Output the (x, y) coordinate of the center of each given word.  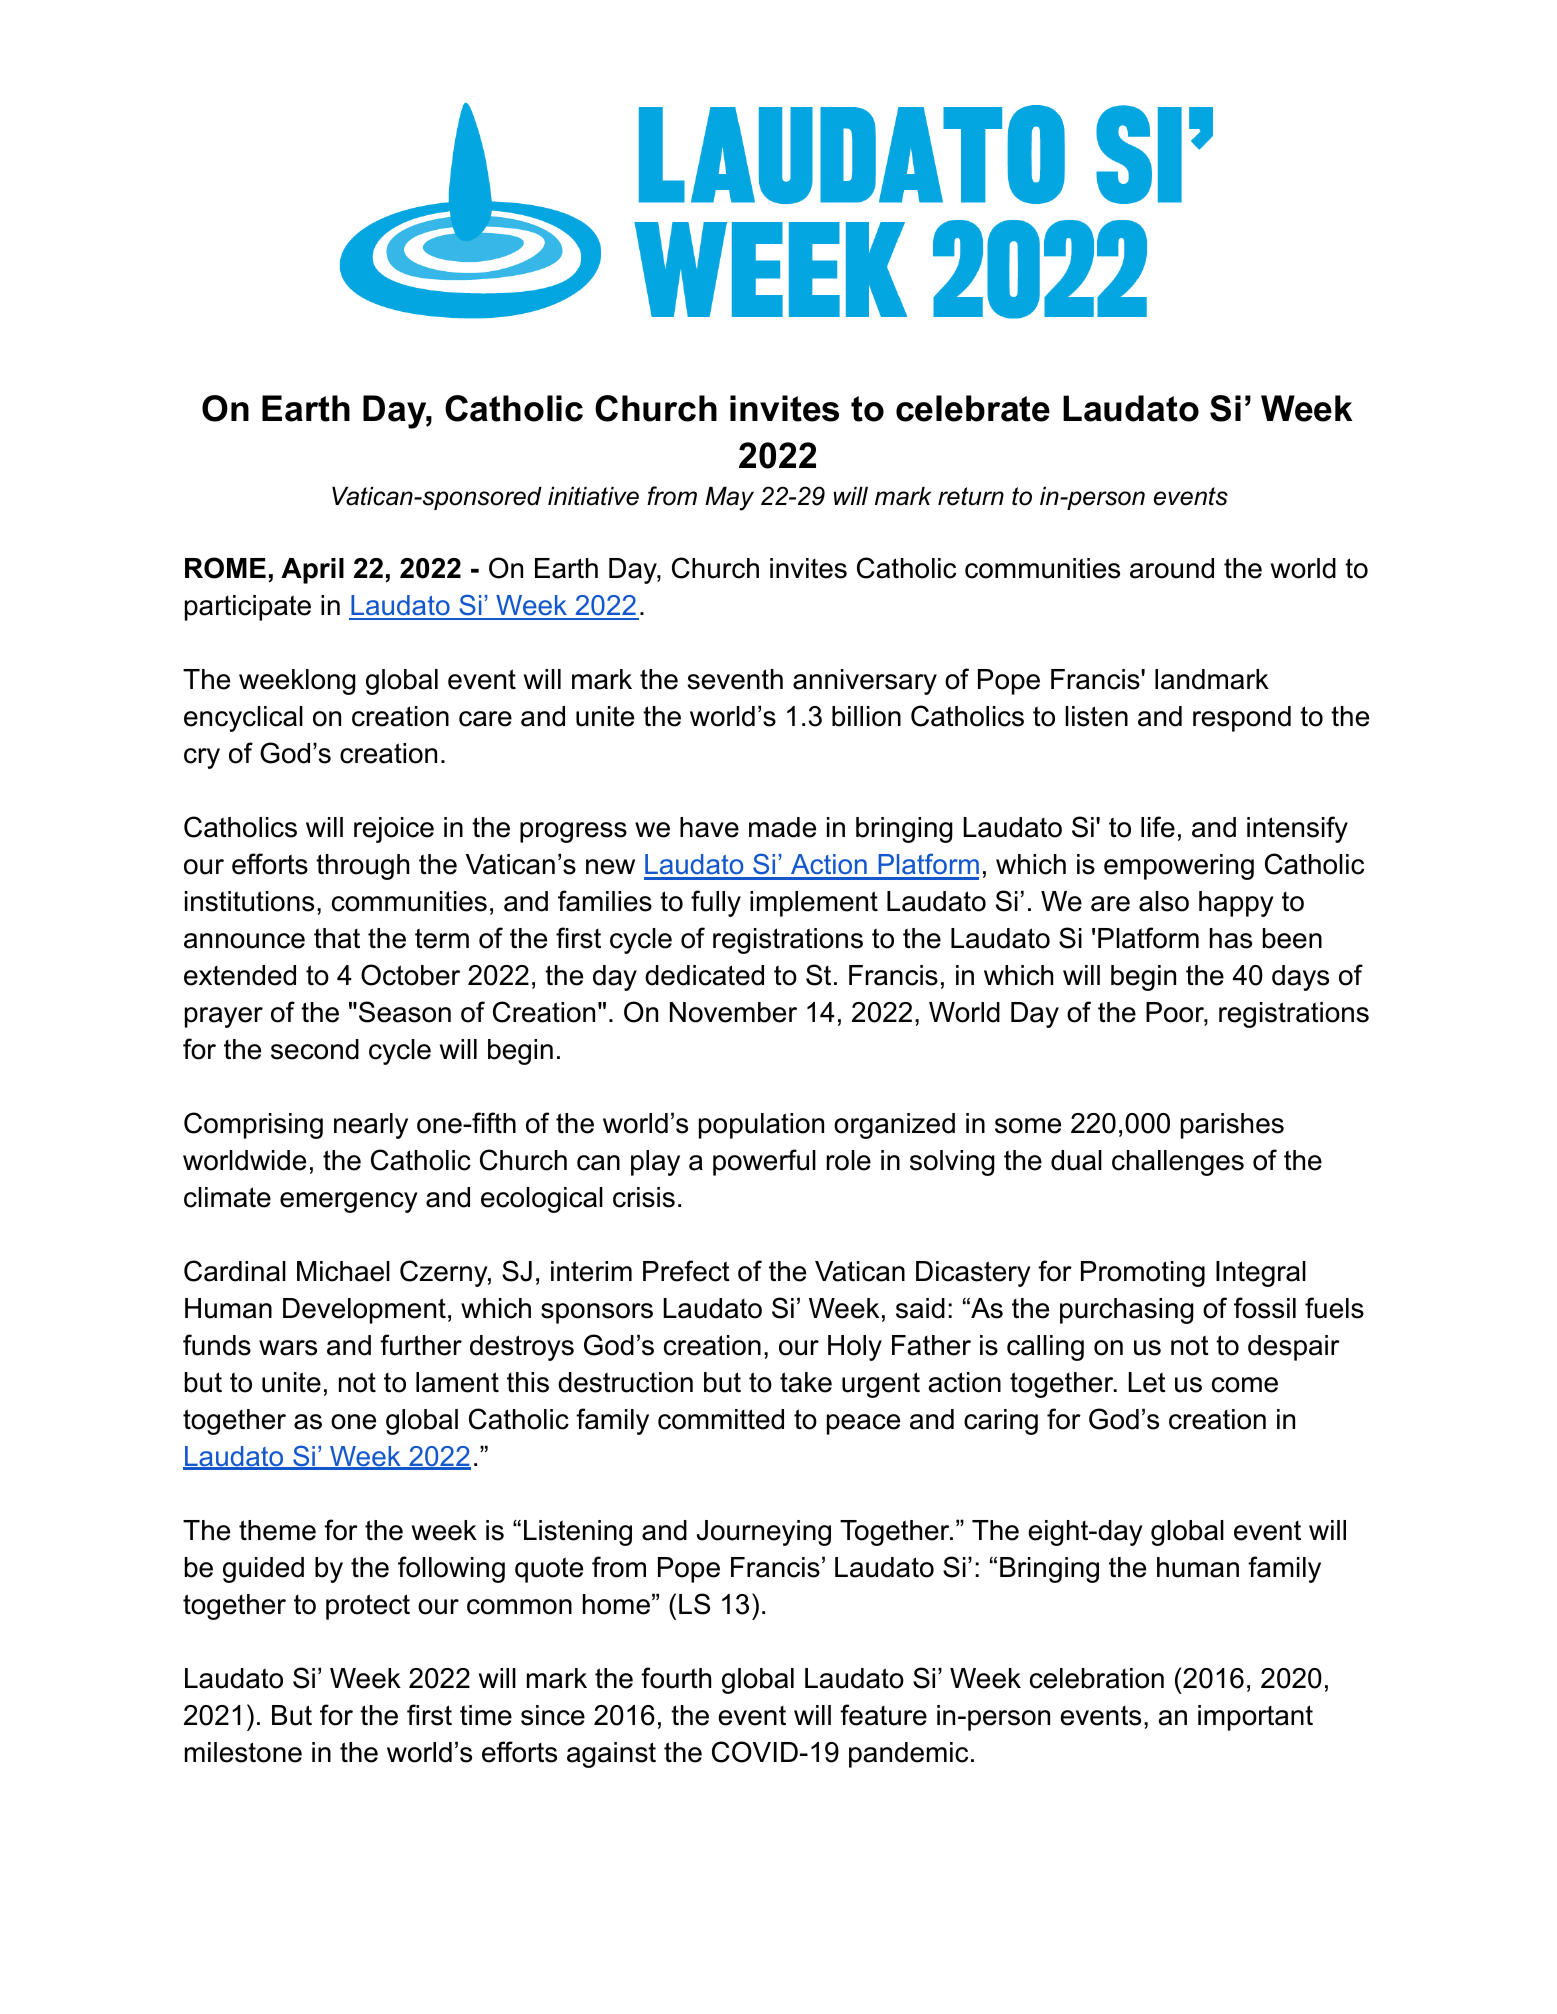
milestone (243, 1752)
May (729, 498)
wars (288, 1348)
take (806, 1382)
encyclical (243, 719)
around (1172, 568)
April (312, 571)
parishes (1232, 1126)
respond (1242, 719)
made (782, 827)
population (761, 1126)
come (1245, 1385)
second (315, 1049)
